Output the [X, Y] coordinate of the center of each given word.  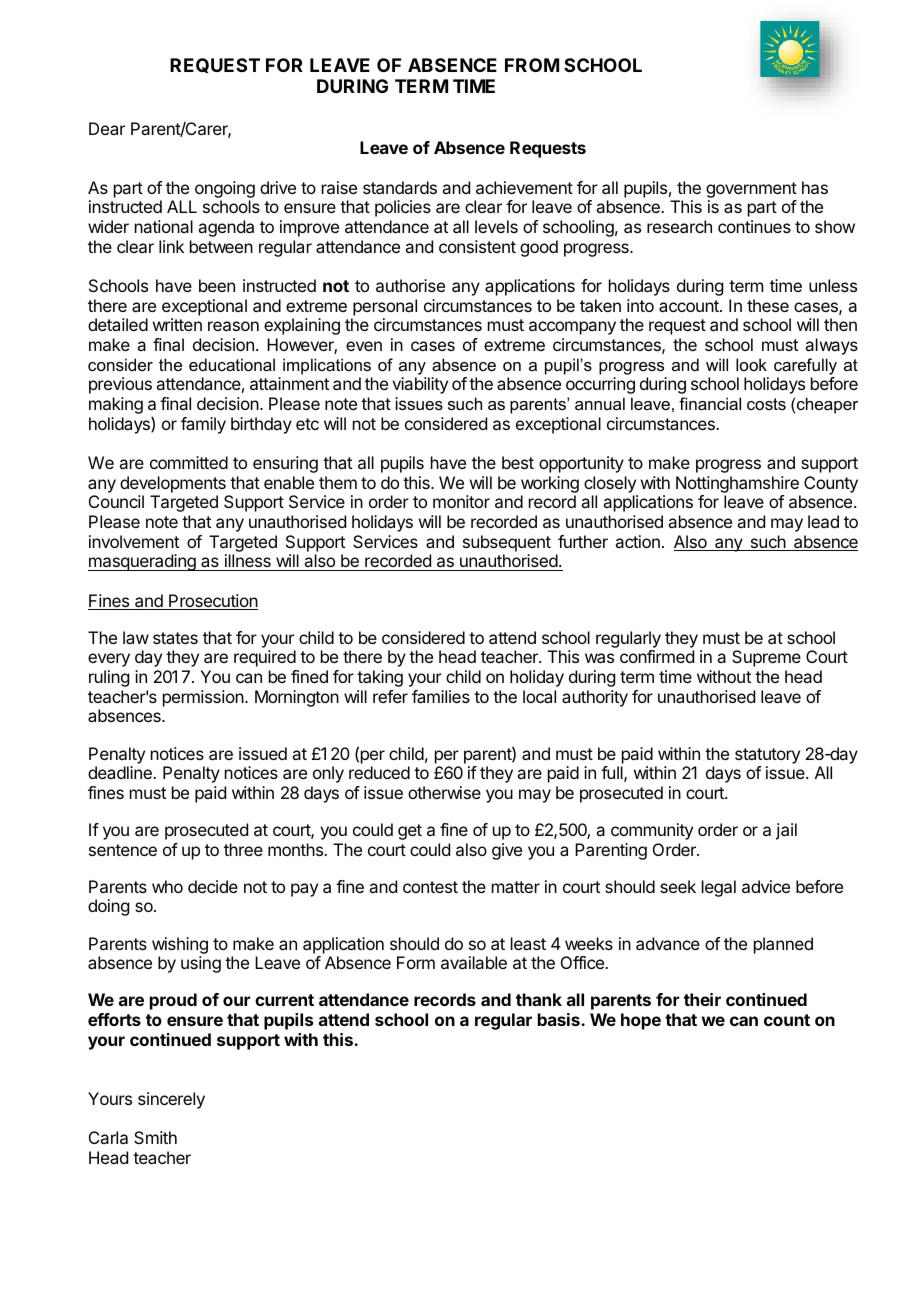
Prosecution [212, 602]
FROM [532, 65]
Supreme [766, 658]
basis [560, 1019]
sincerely [171, 1100]
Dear [107, 128]
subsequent [507, 543]
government [751, 191]
